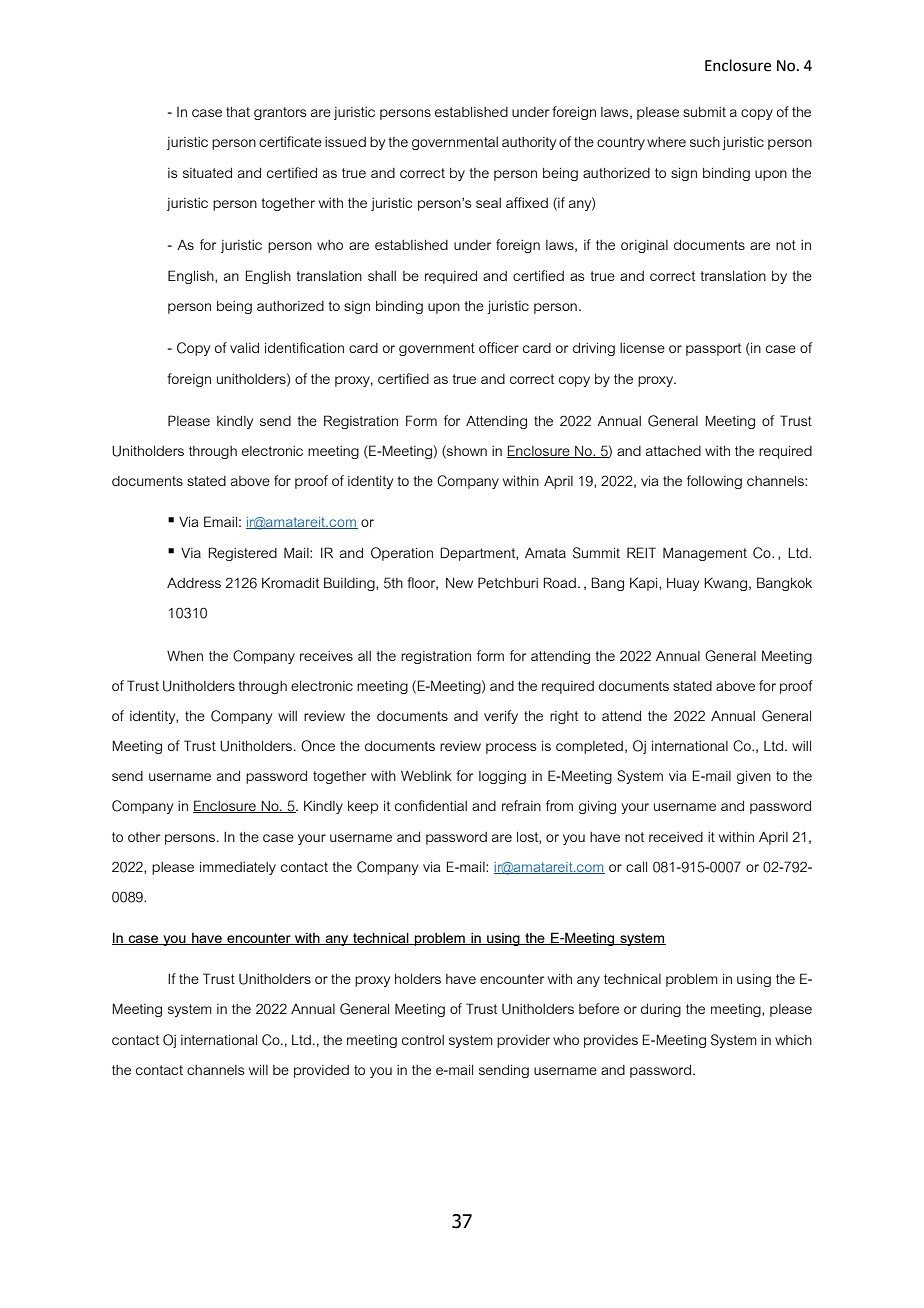 The width and height of the screenshot is (924, 1308). I want to click on process, so click(511, 748).
